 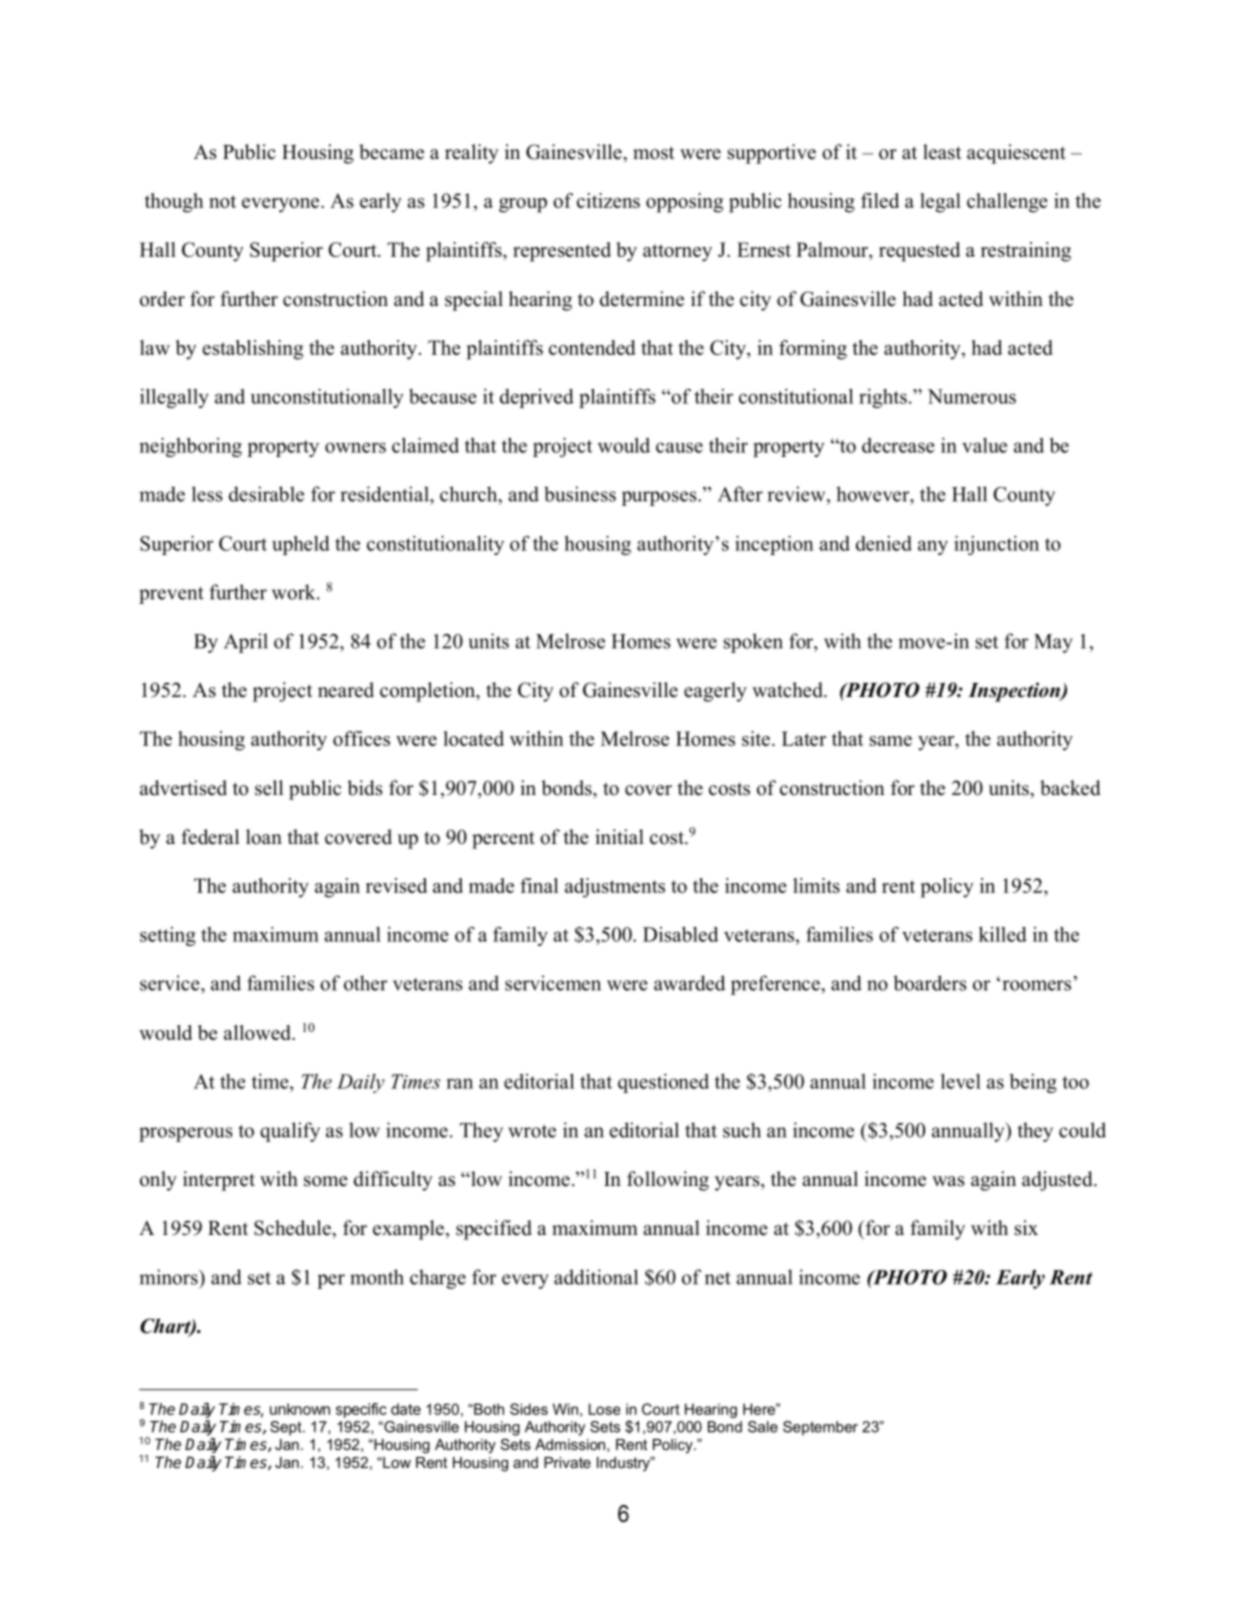 What do you see at coordinates (300, 1409) in the page?
I see `unknown` at bounding box center [300, 1409].
